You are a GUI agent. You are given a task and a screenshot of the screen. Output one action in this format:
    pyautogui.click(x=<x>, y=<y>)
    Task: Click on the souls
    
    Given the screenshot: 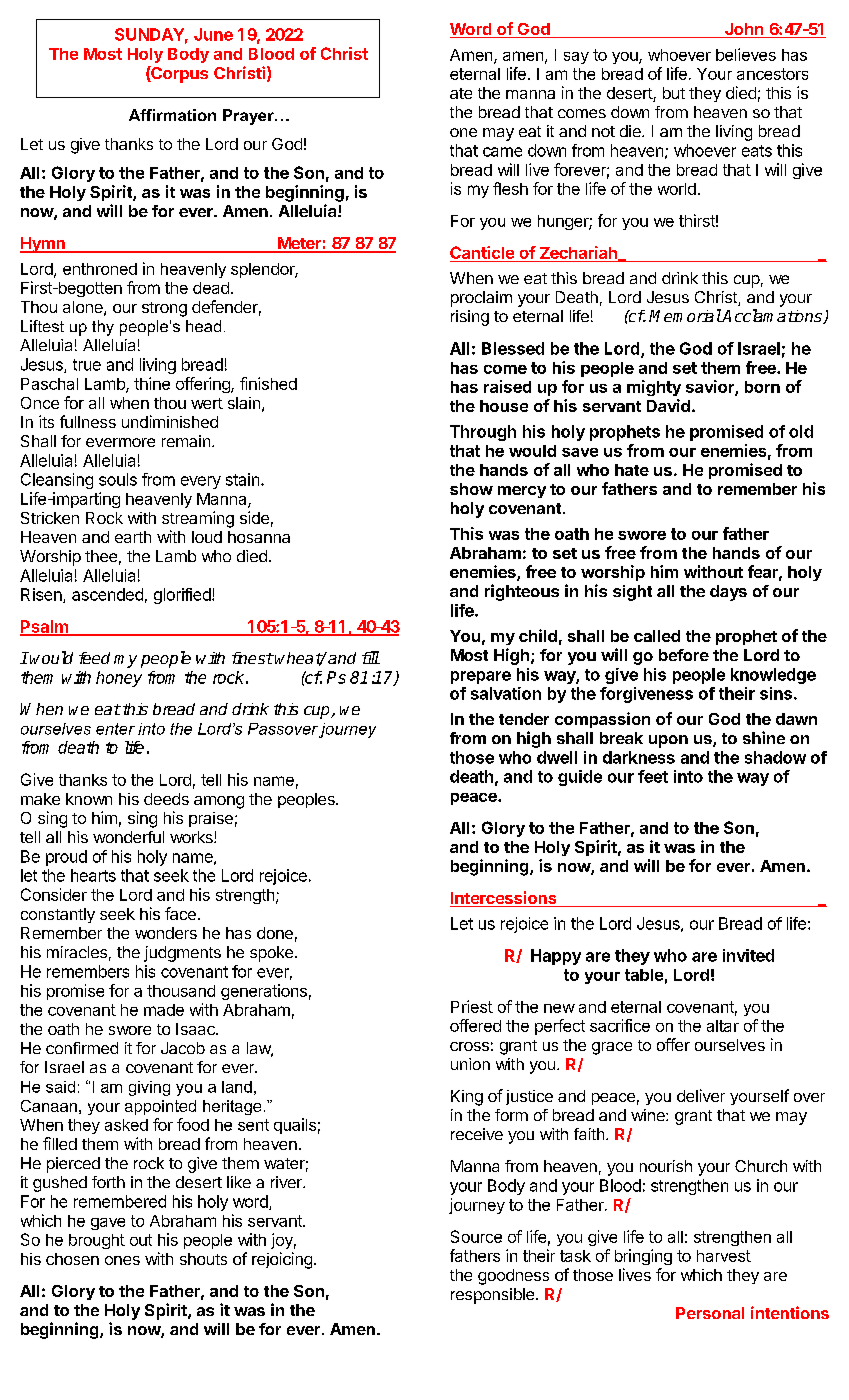 What is the action you would take?
    pyautogui.click(x=118, y=479)
